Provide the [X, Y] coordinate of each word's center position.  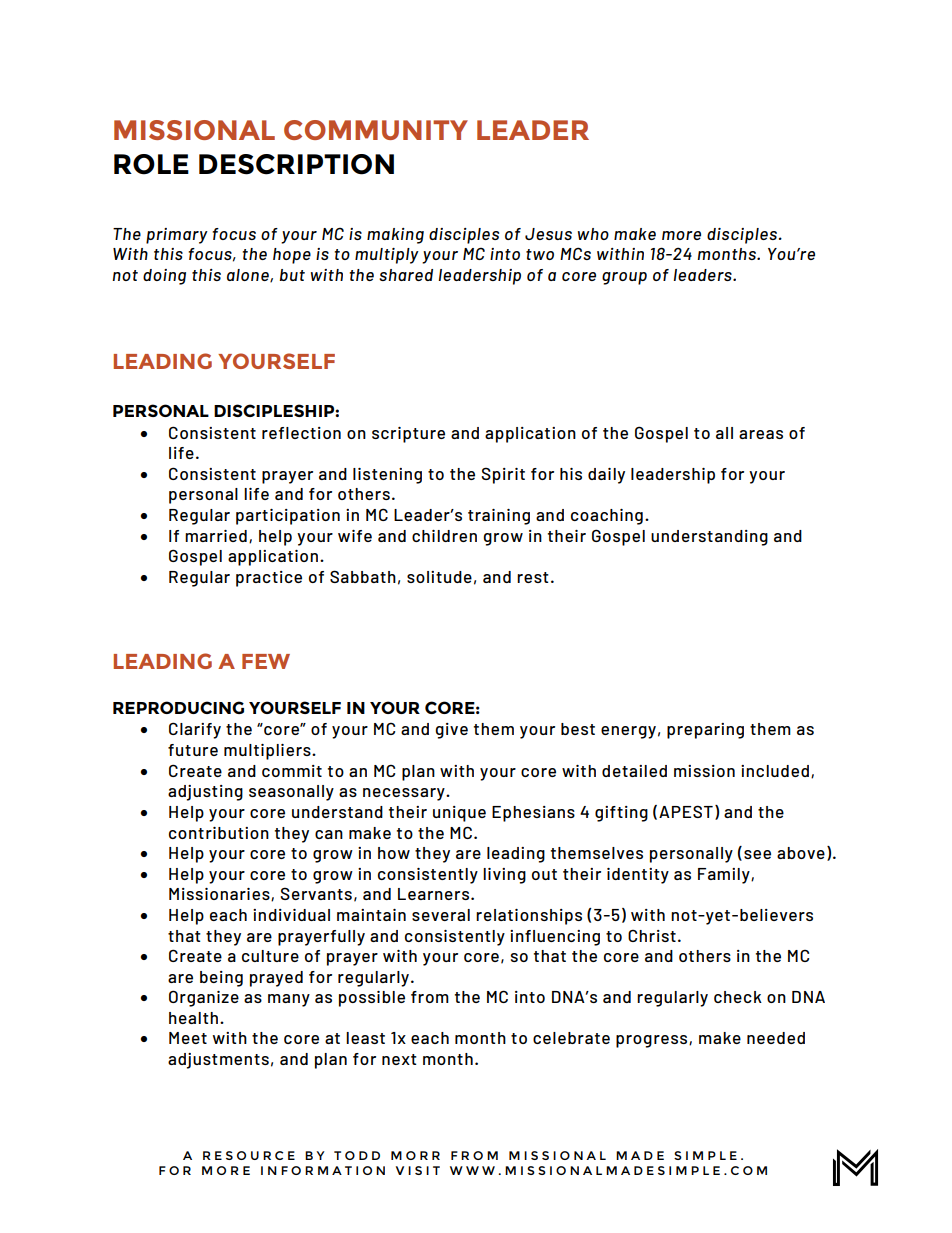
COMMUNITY [376, 130]
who [593, 234]
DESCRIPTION [296, 164]
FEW [266, 661]
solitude [439, 577]
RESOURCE [249, 1155]
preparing [705, 731]
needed [776, 1038]
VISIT [418, 1170]
